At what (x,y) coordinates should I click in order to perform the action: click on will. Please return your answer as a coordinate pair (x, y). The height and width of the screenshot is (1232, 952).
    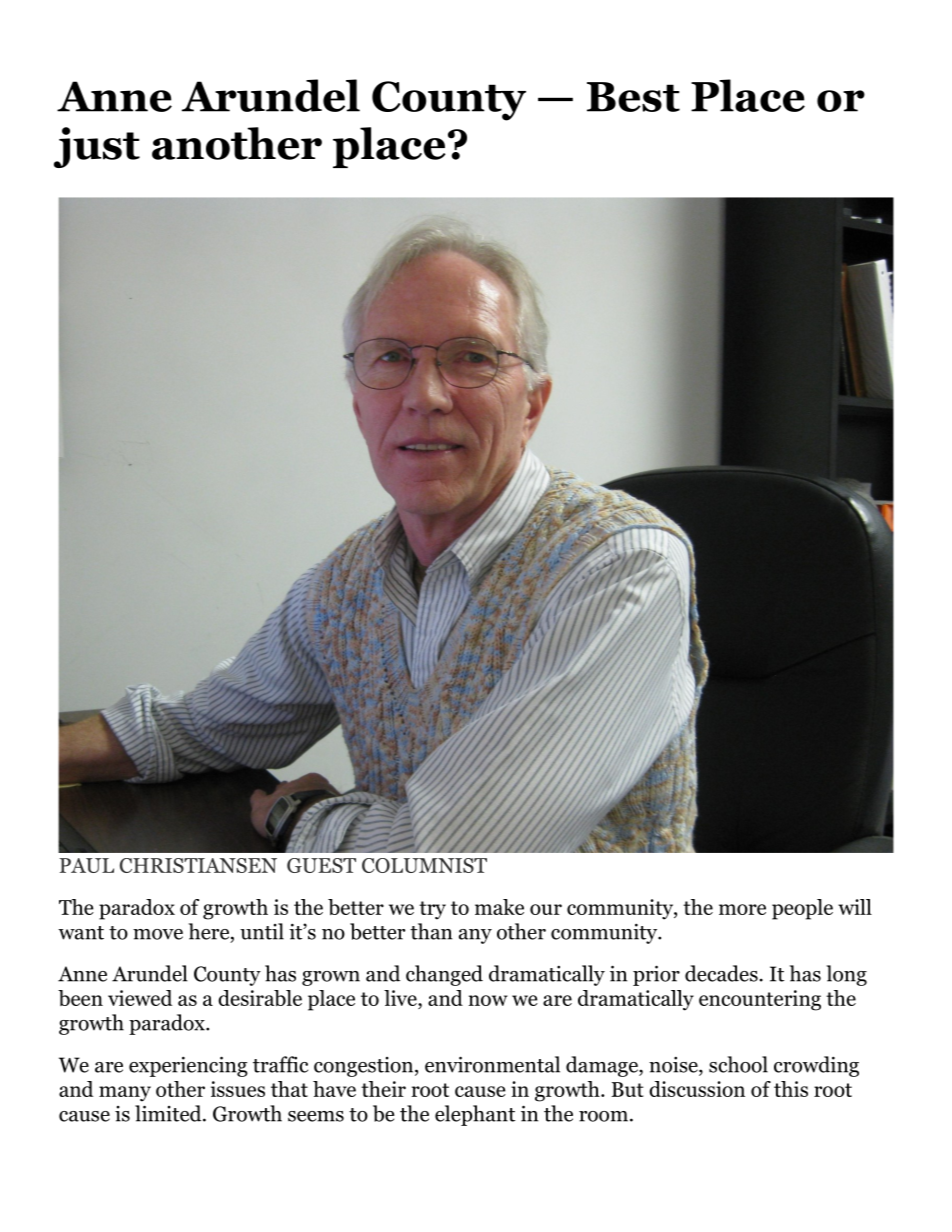
    Looking at the image, I should click on (855, 907).
